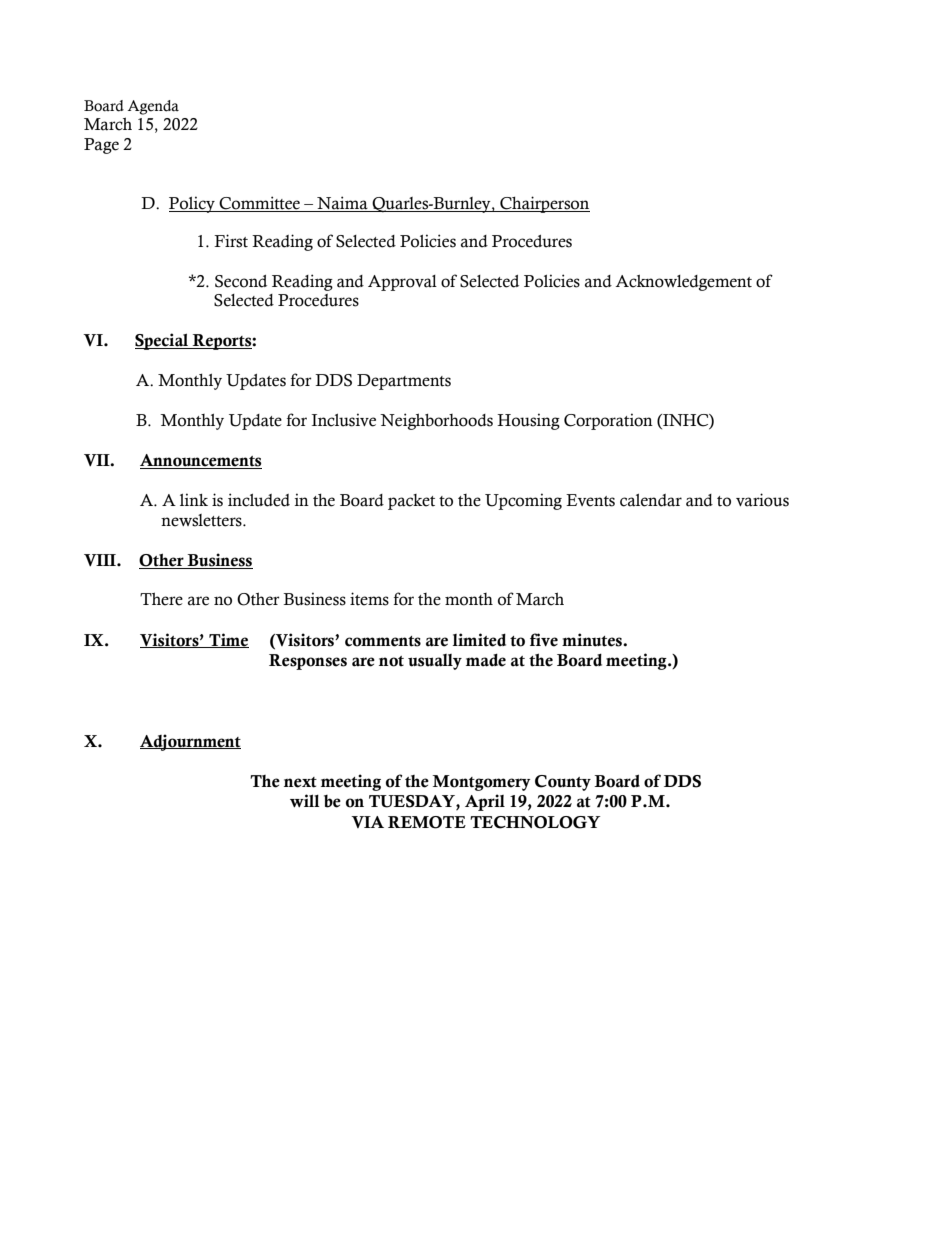 This document has width=952, height=1233. What do you see at coordinates (479, 640) in the document?
I see `limited` at bounding box center [479, 640].
